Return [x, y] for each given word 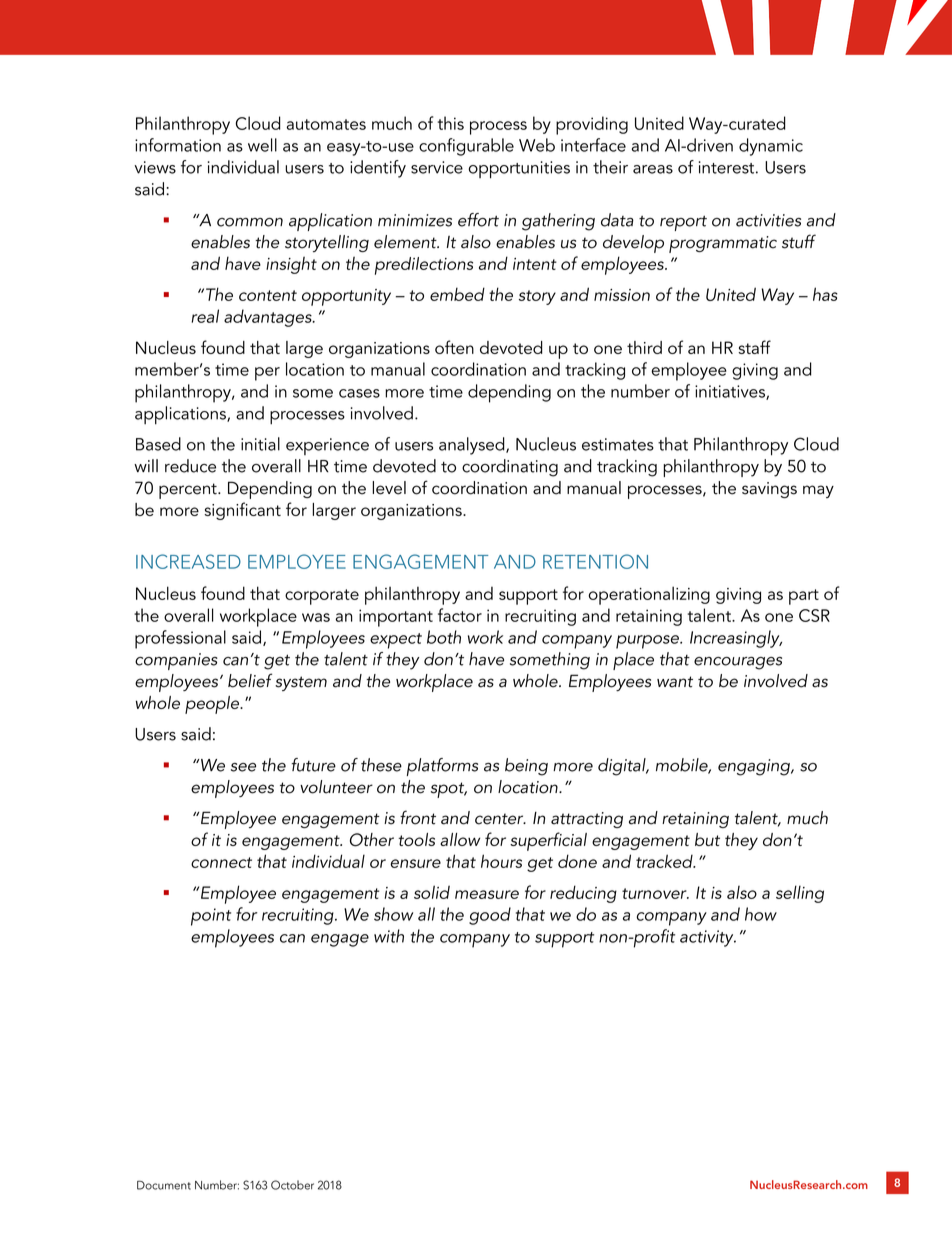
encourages [738, 663]
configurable [466, 147]
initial [260, 444]
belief [250, 680]
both [444, 637]
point [211, 917]
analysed [473, 446]
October [292, 1185]
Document [164, 1185]
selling [800, 894]
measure [487, 894]
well [262, 145]
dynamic [771, 147]
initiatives [731, 392]
